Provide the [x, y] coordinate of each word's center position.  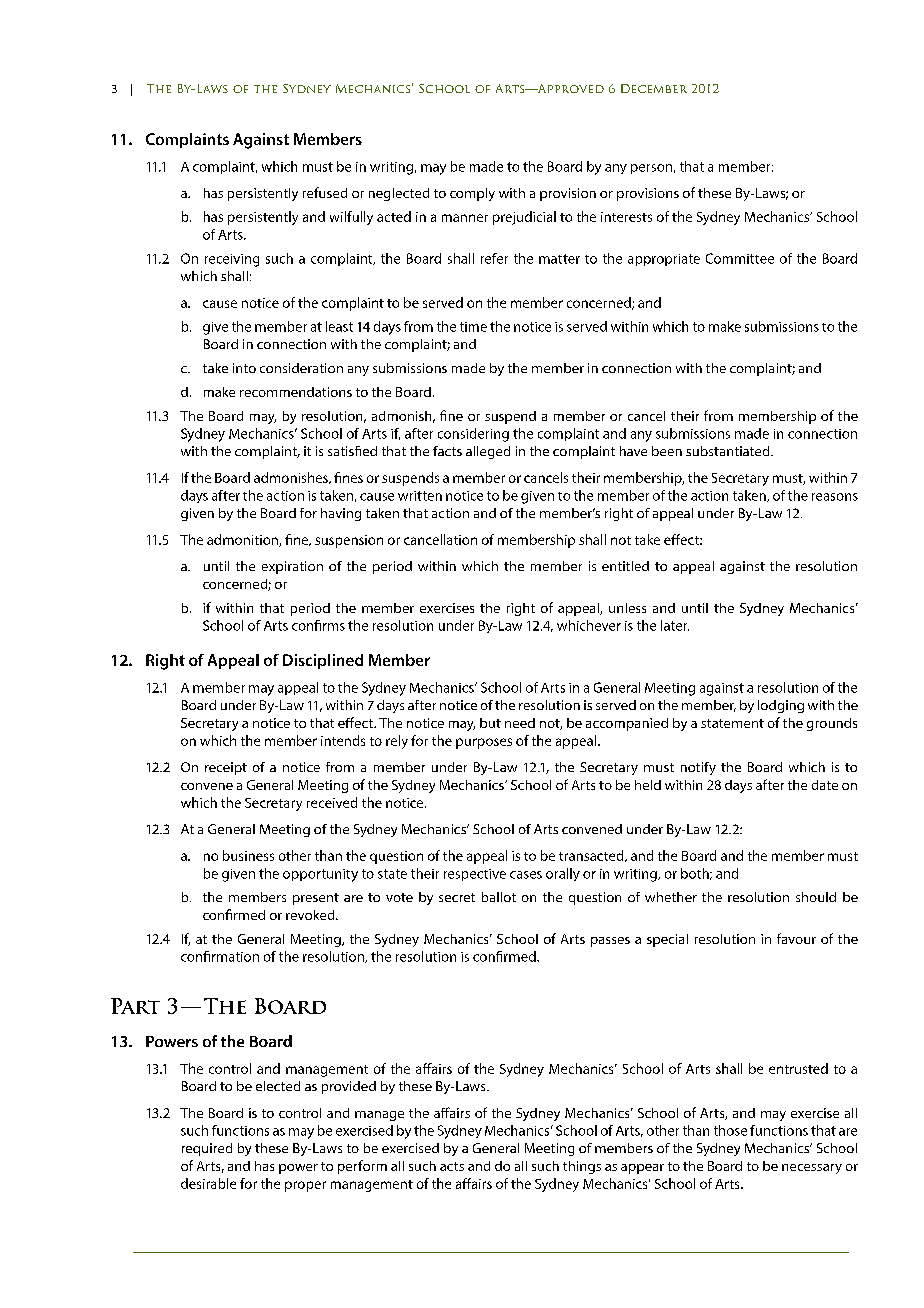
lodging [781, 706]
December [654, 88]
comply [472, 194]
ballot [499, 897]
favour [796, 938]
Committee [740, 258]
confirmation [220, 956]
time [473, 327]
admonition [243, 540]
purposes [484, 743]
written [420, 496]
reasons [835, 497]
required [207, 1149]
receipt [226, 768]
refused [325, 192]
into [244, 368]
